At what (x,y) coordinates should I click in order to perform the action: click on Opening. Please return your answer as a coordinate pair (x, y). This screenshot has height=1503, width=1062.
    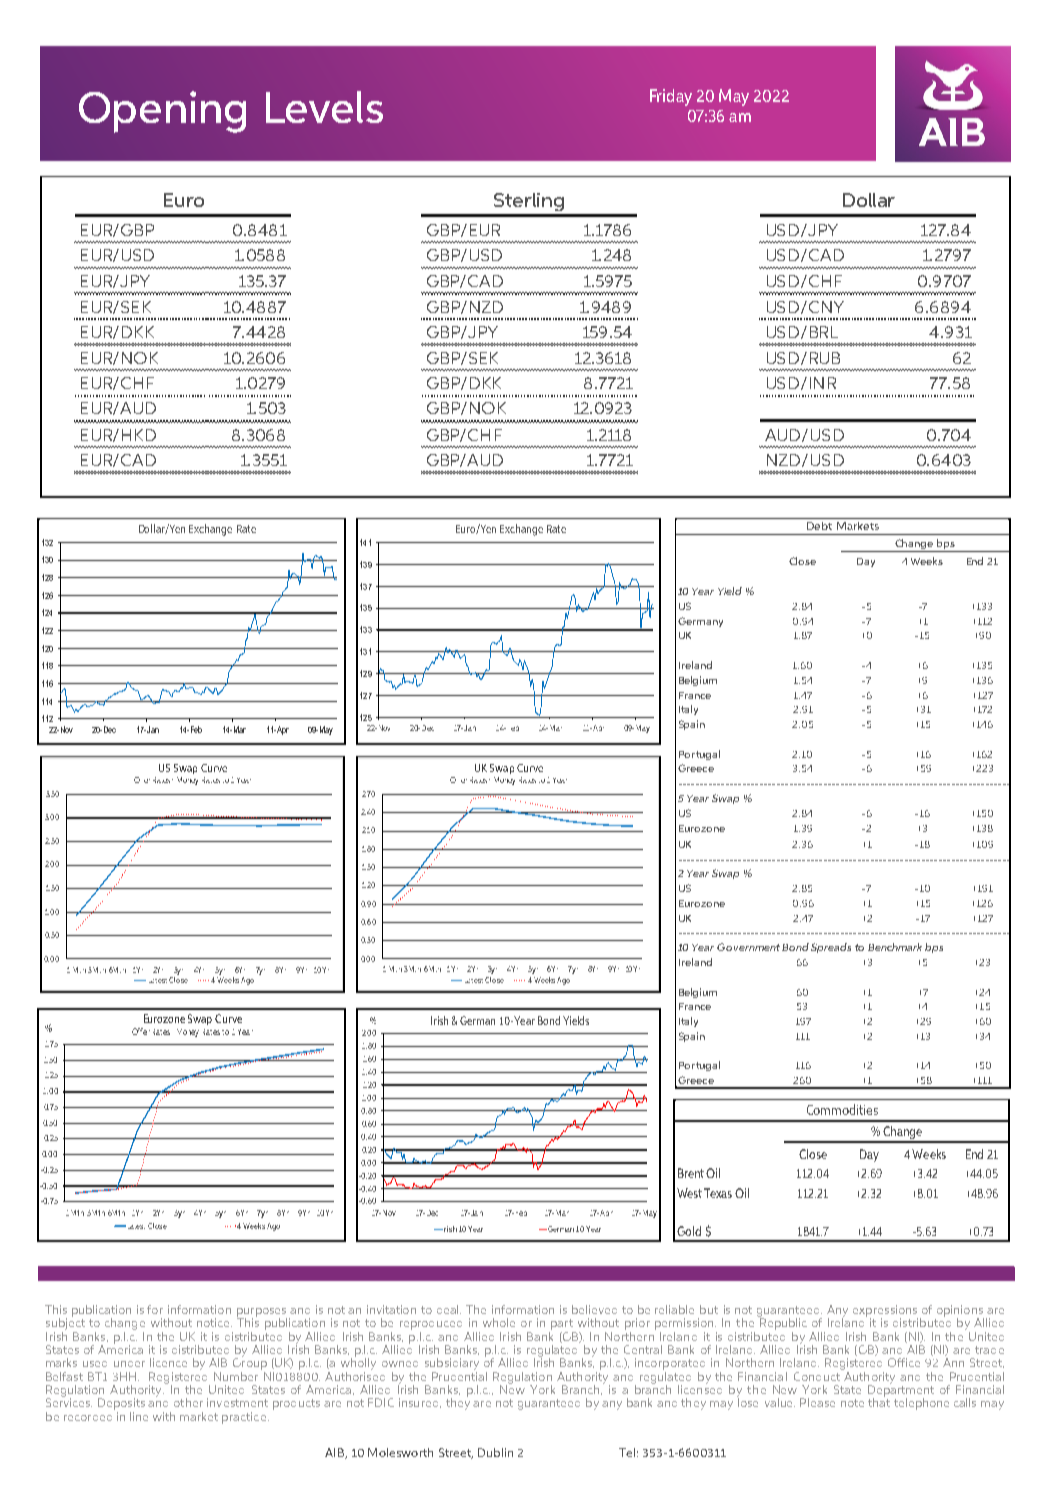
    Looking at the image, I should click on (162, 112).
